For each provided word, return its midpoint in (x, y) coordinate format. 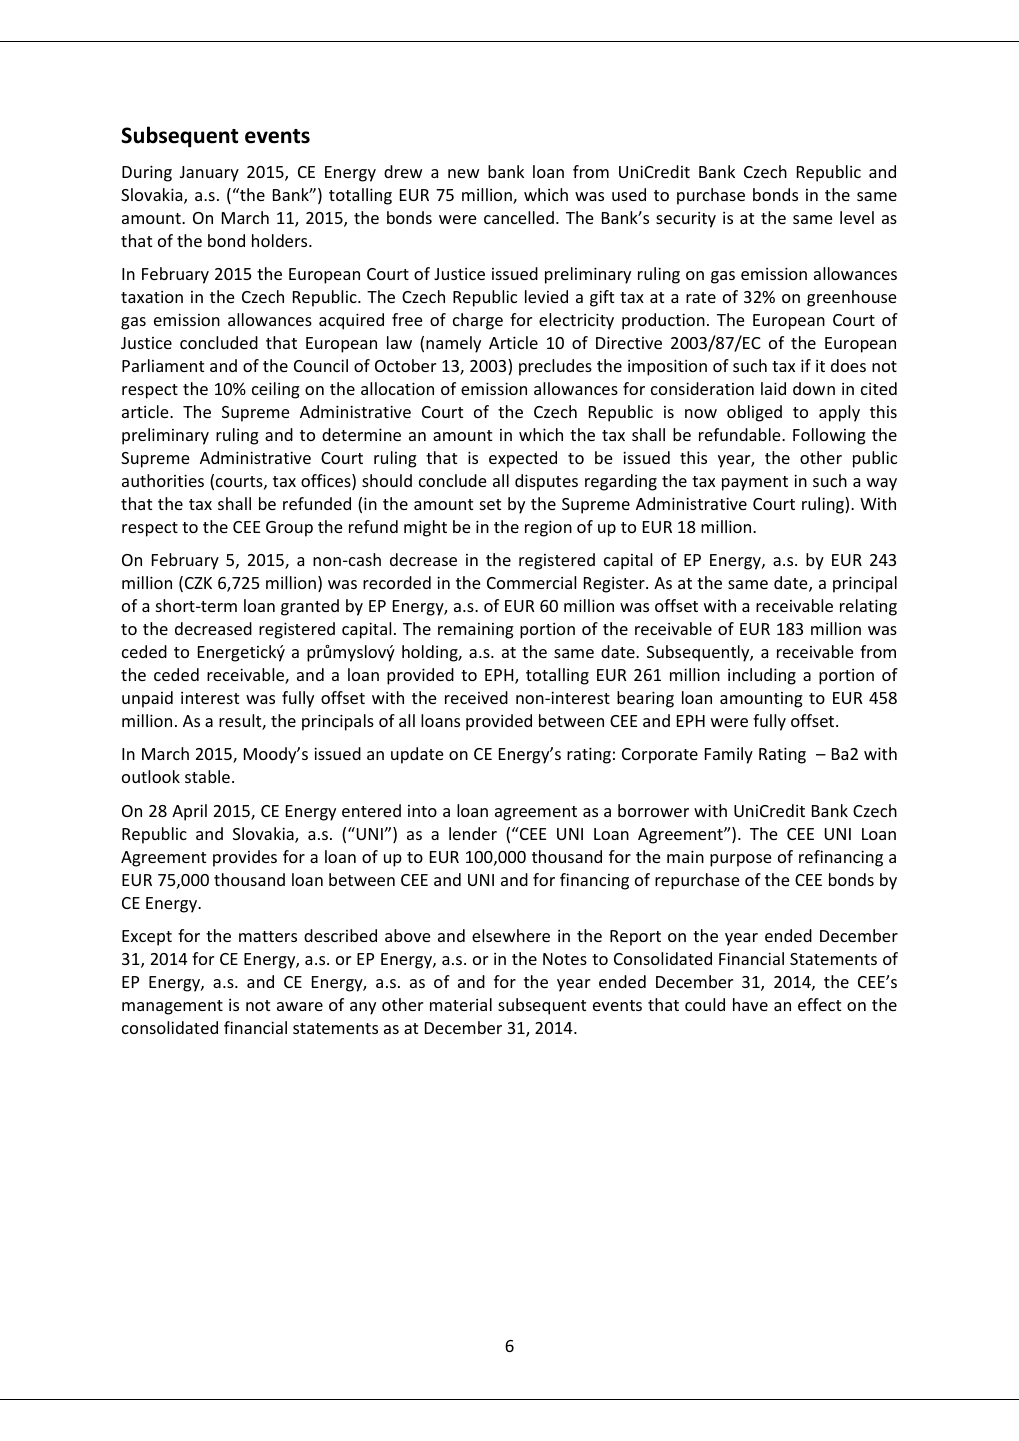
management (172, 1007)
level (857, 217)
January (209, 174)
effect (819, 1004)
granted (310, 607)
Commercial (531, 582)
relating (868, 607)
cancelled (519, 217)
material (461, 1004)
